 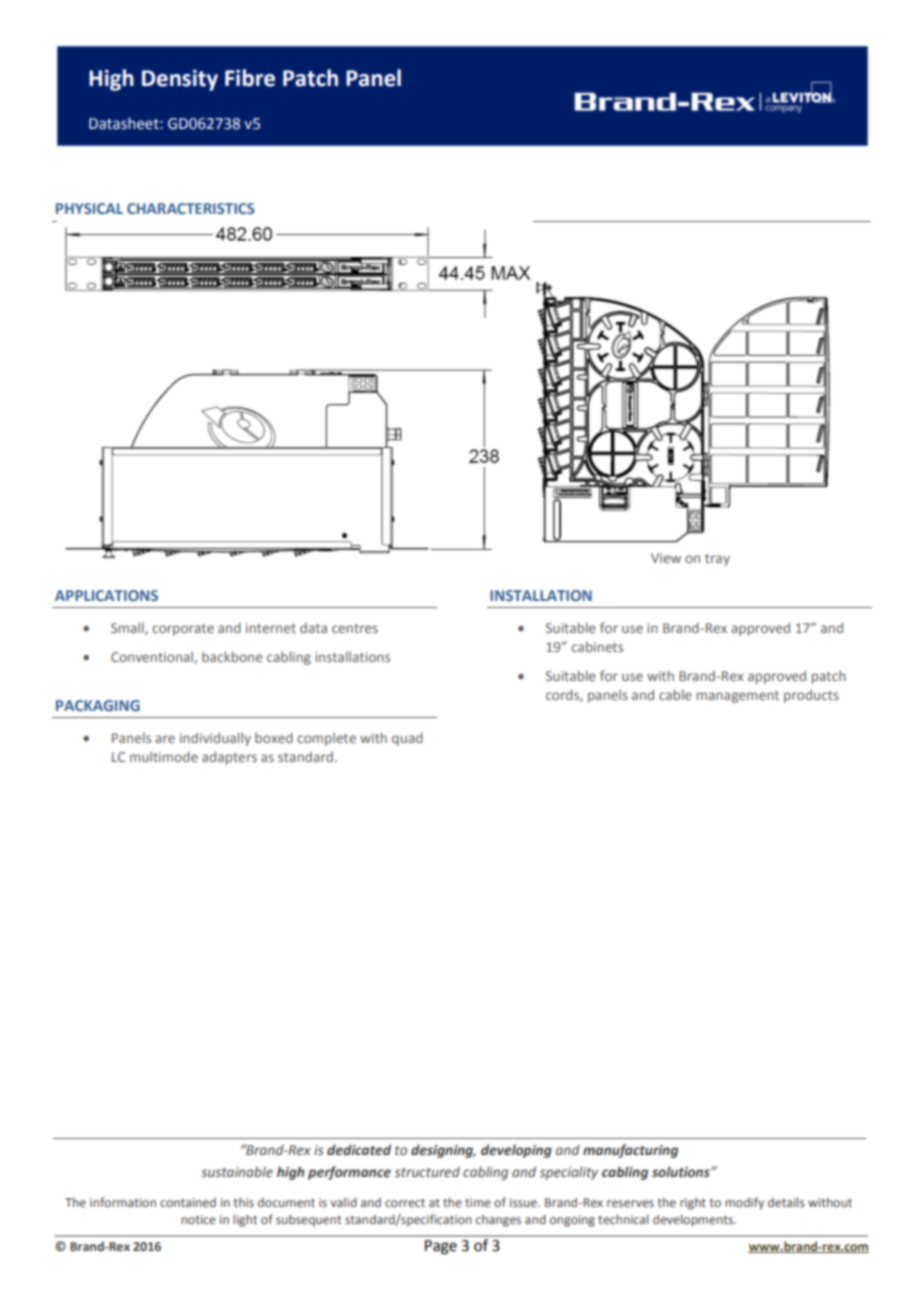 What do you see at coordinates (738, 697) in the image?
I see `management` at bounding box center [738, 697].
